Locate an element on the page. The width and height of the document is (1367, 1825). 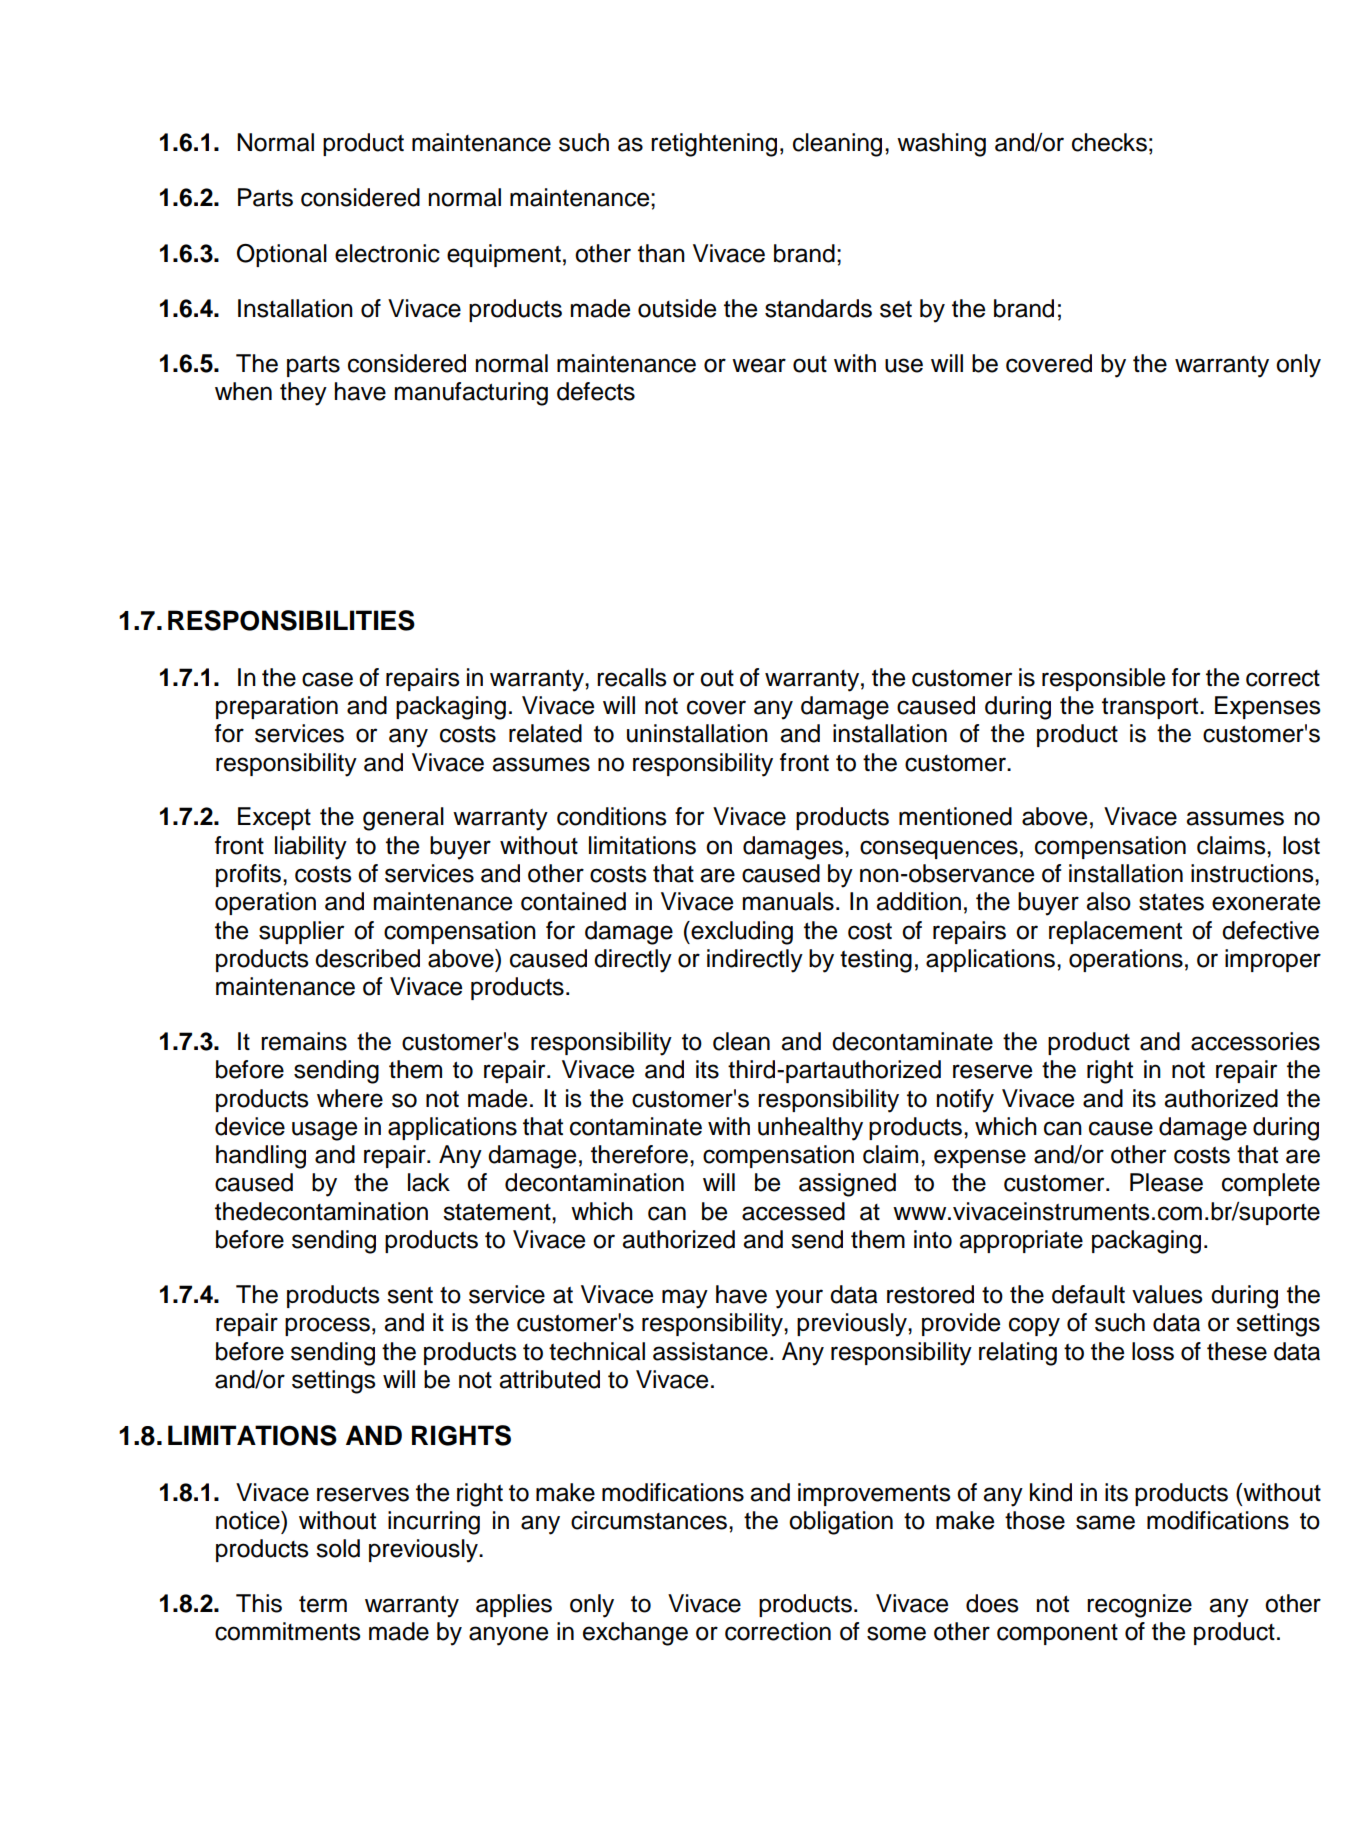
electronic is located at coordinates (387, 253).
